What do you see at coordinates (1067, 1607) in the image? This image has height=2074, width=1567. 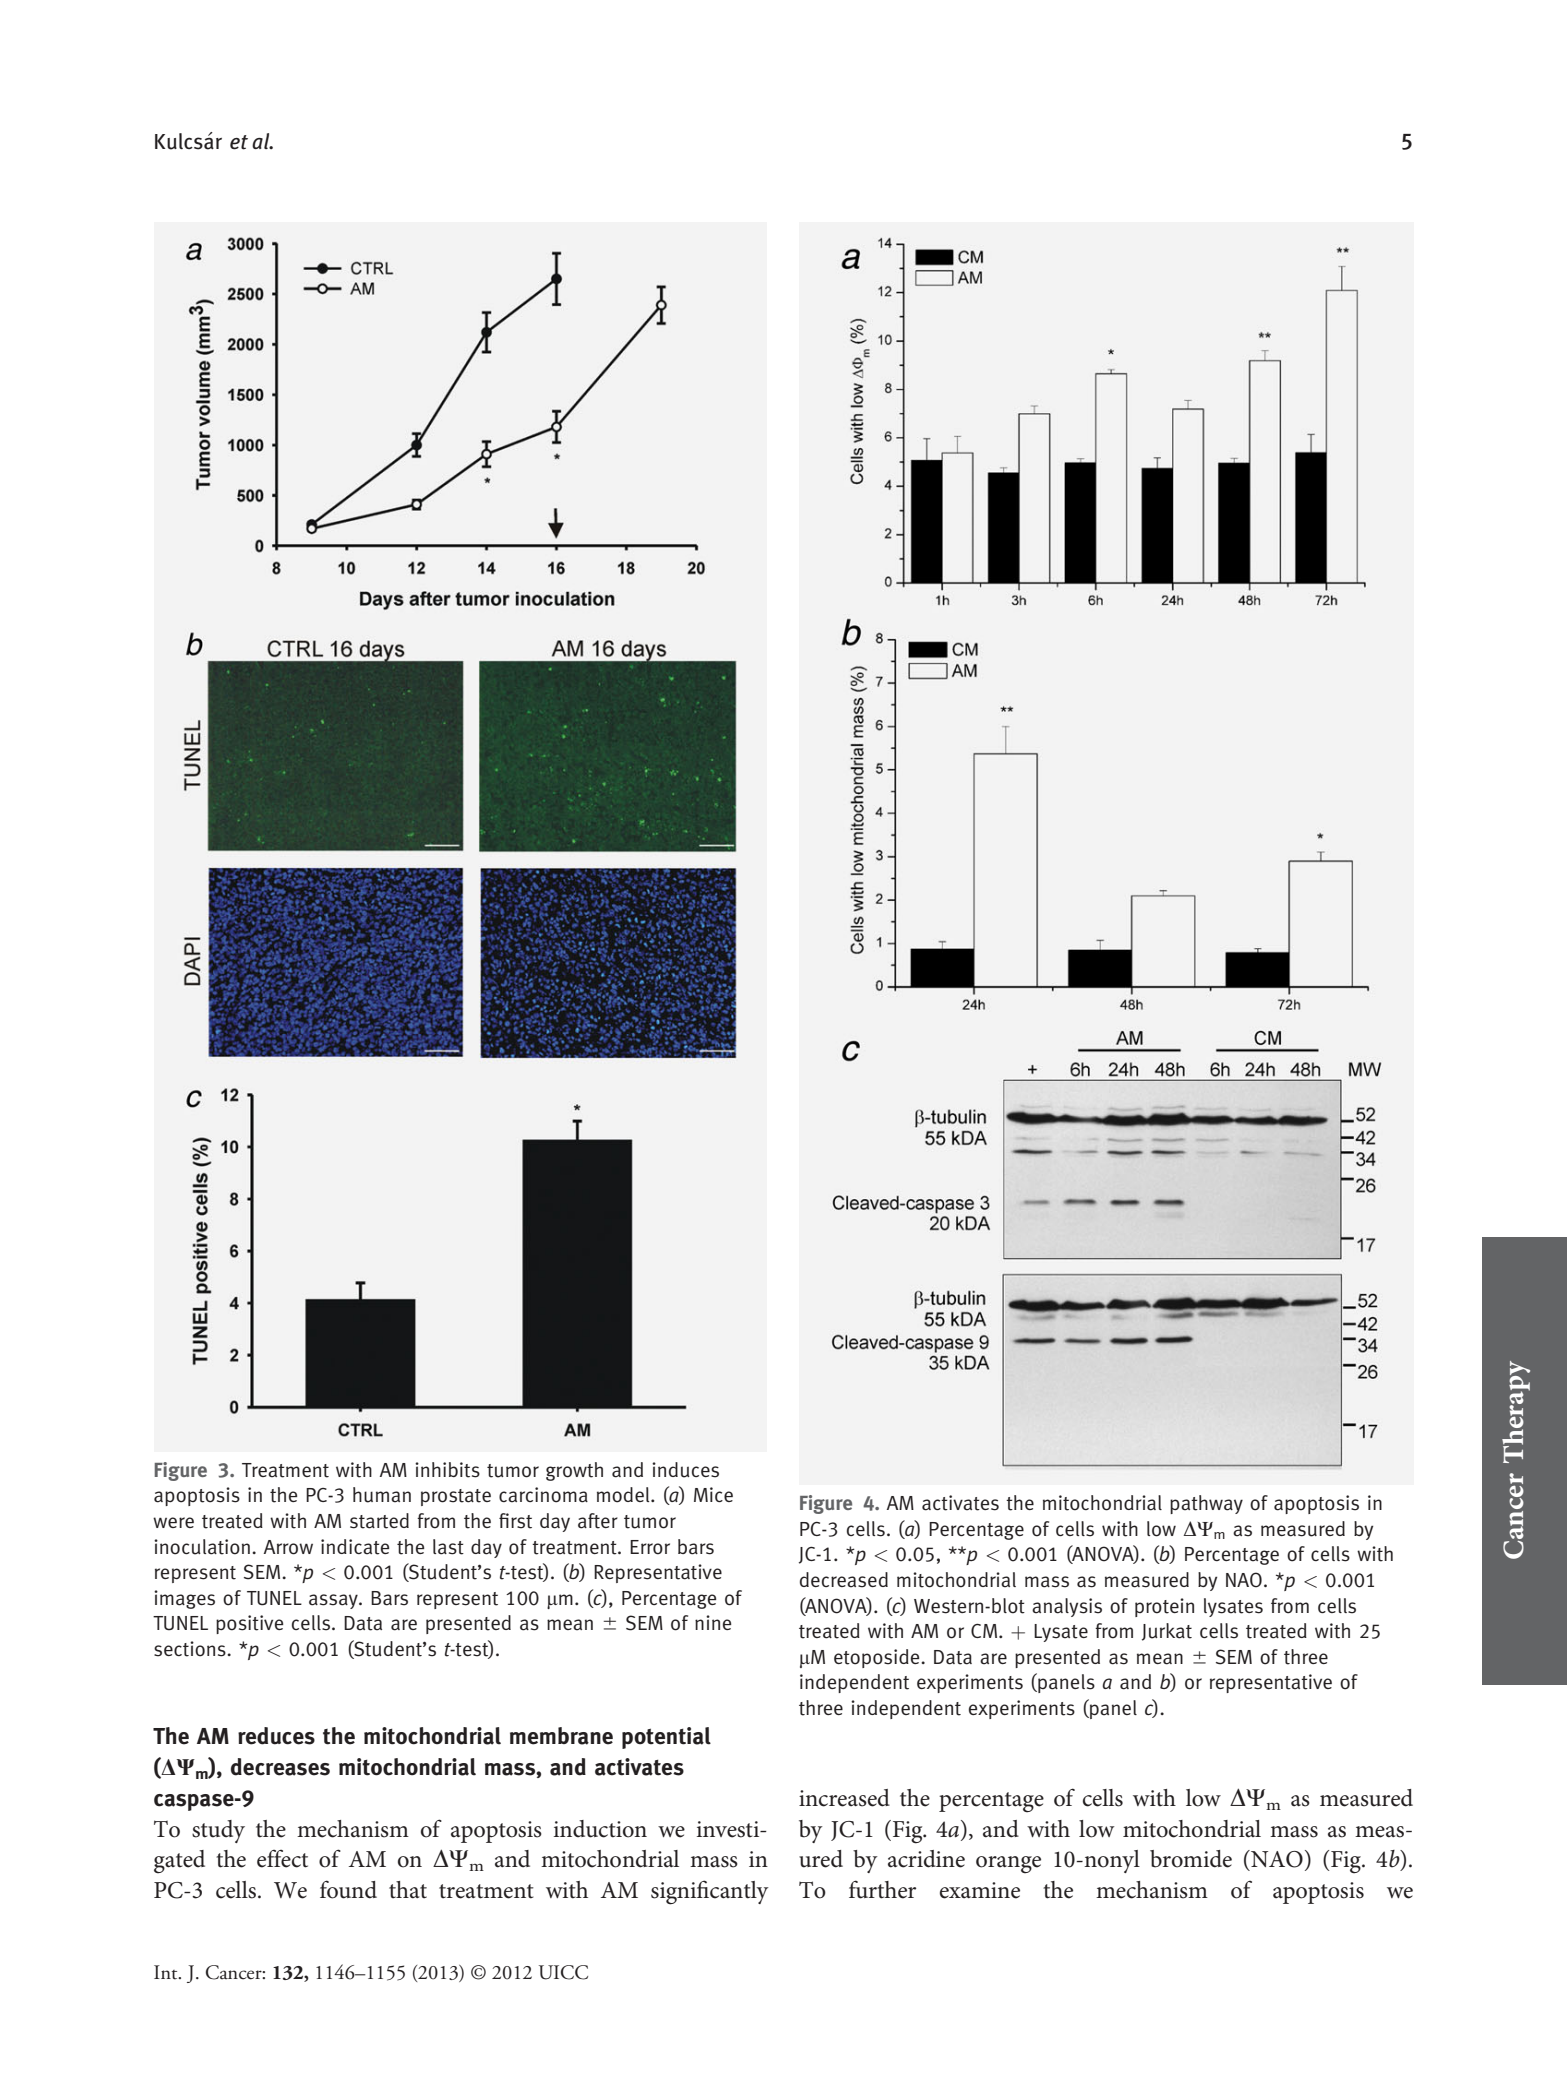 I see `analysis` at bounding box center [1067, 1607].
